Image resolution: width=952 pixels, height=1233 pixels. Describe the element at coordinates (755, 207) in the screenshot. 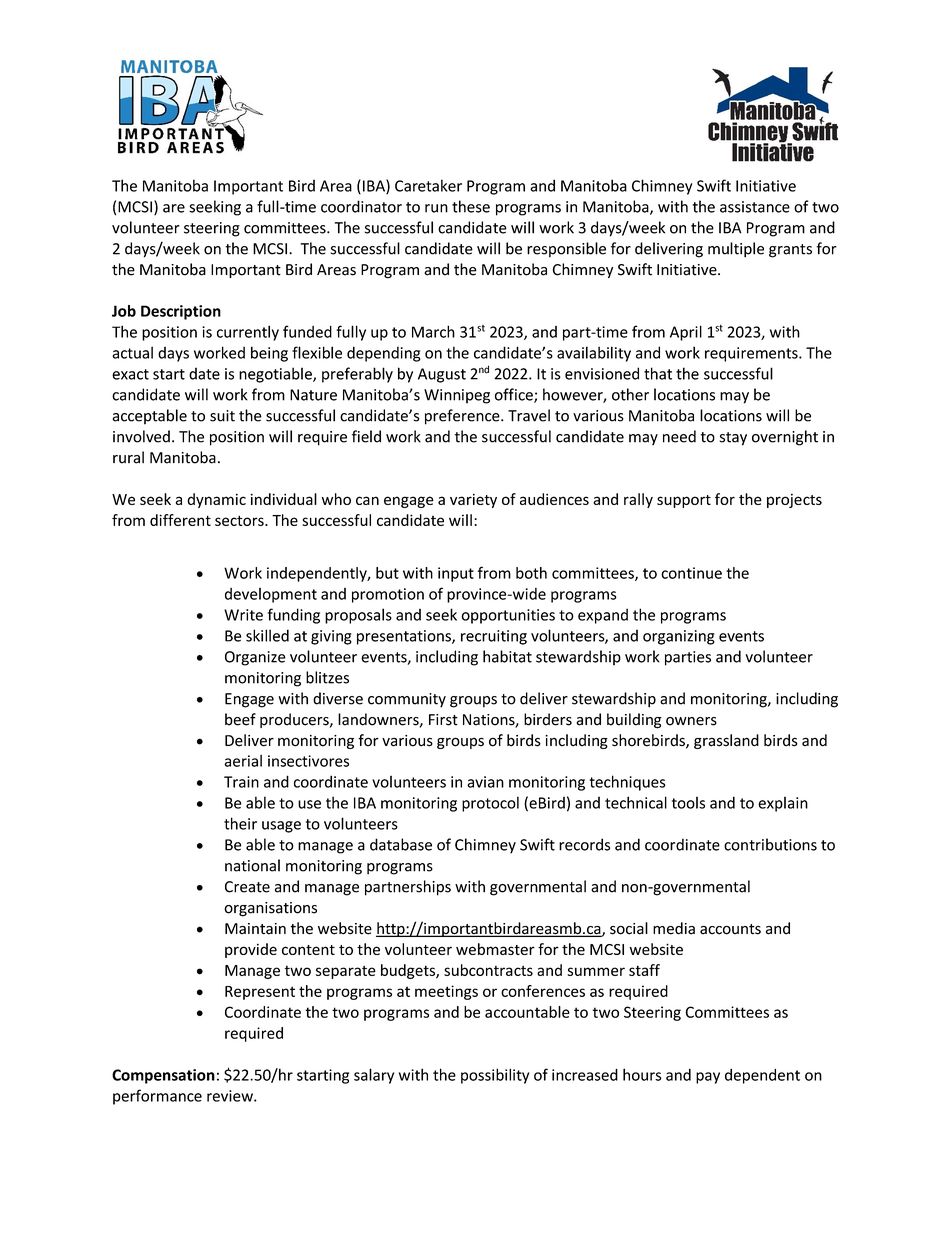

I see `assistance` at that location.
